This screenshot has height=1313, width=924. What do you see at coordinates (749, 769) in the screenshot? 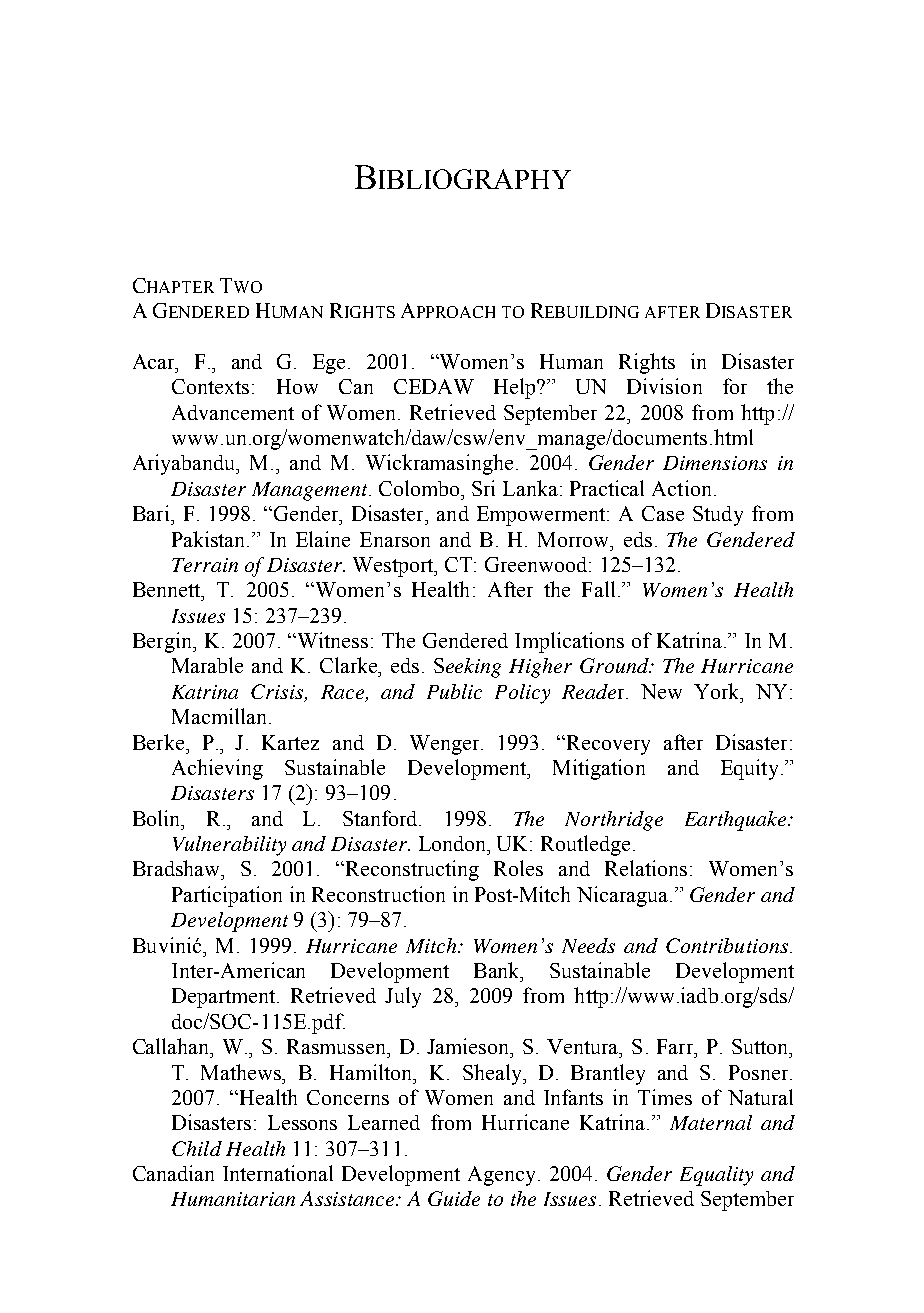
I see `Equity` at bounding box center [749, 769].
